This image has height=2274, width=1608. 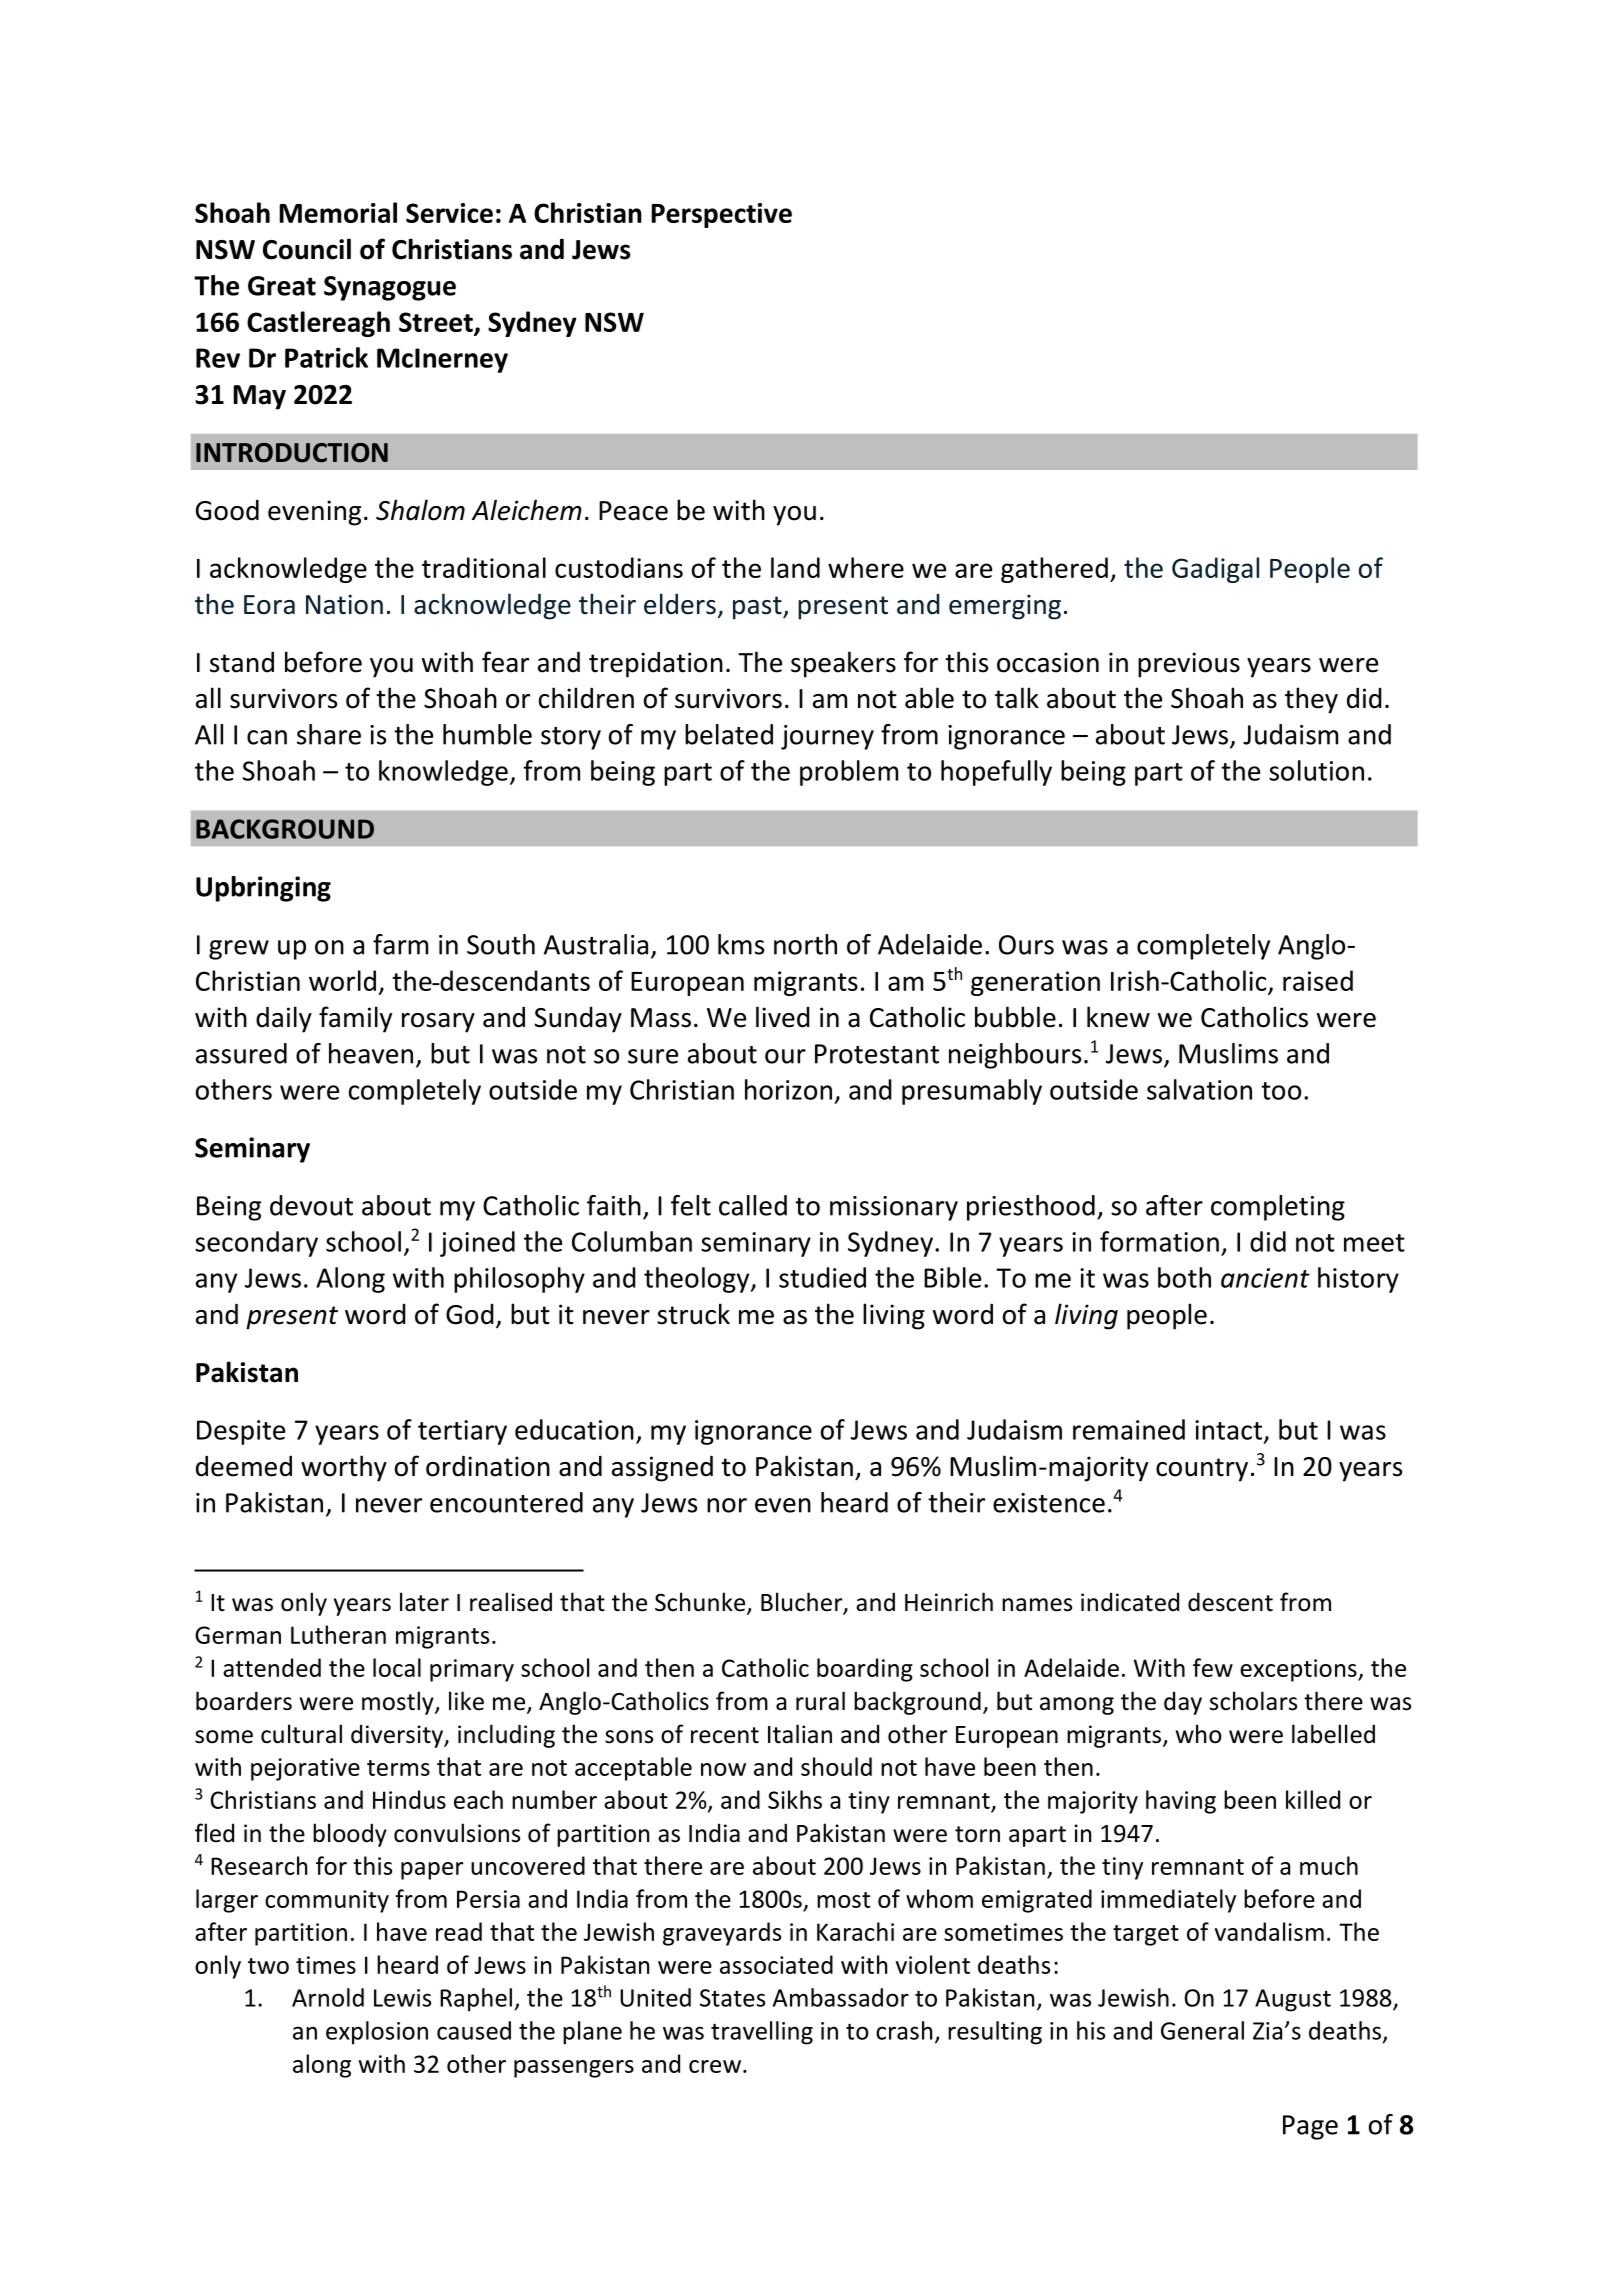 What do you see at coordinates (721, 215) in the image?
I see `Perspective` at bounding box center [721, 215].
